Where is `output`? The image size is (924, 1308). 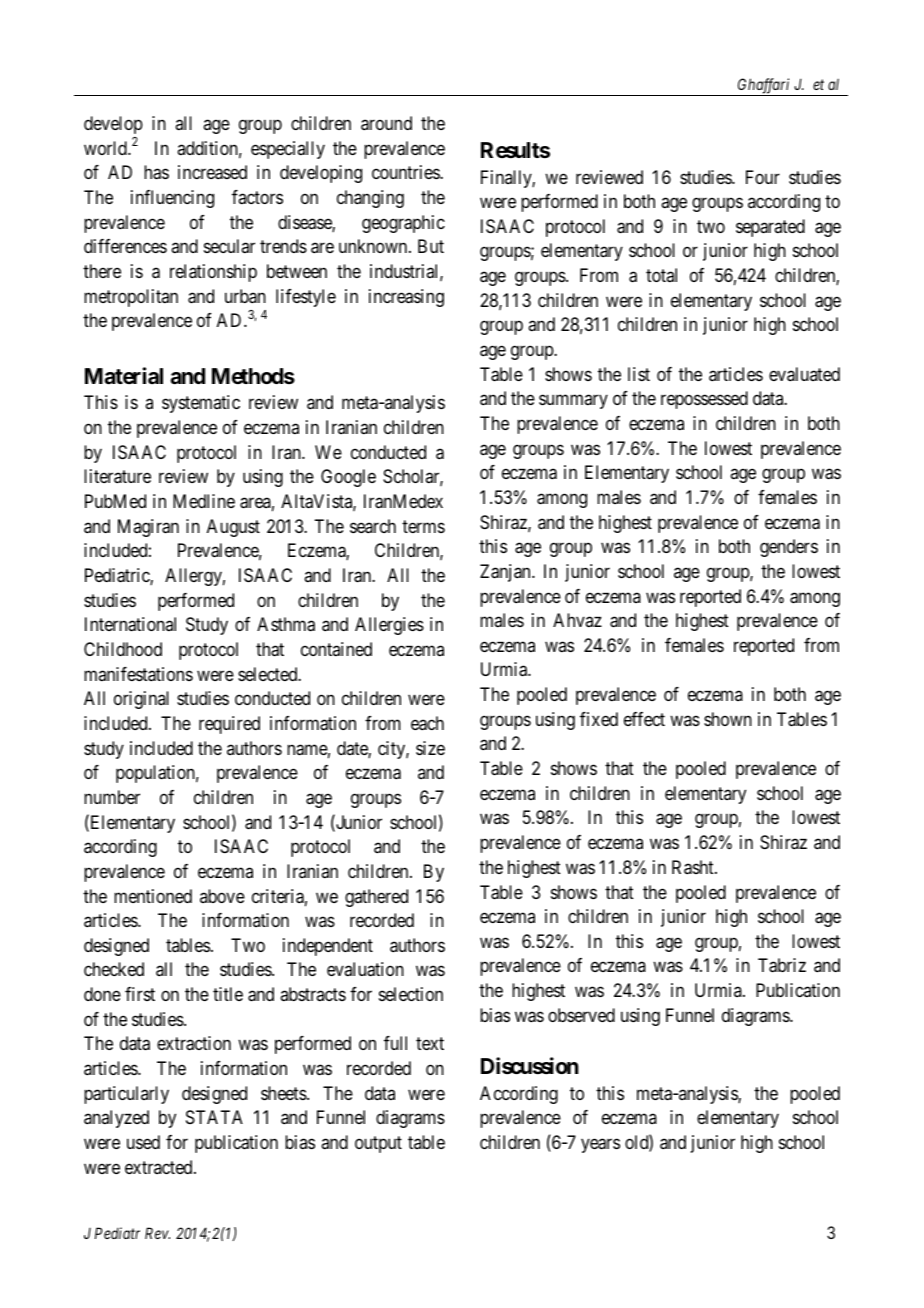
output is located at coordinates (378, 1144).
